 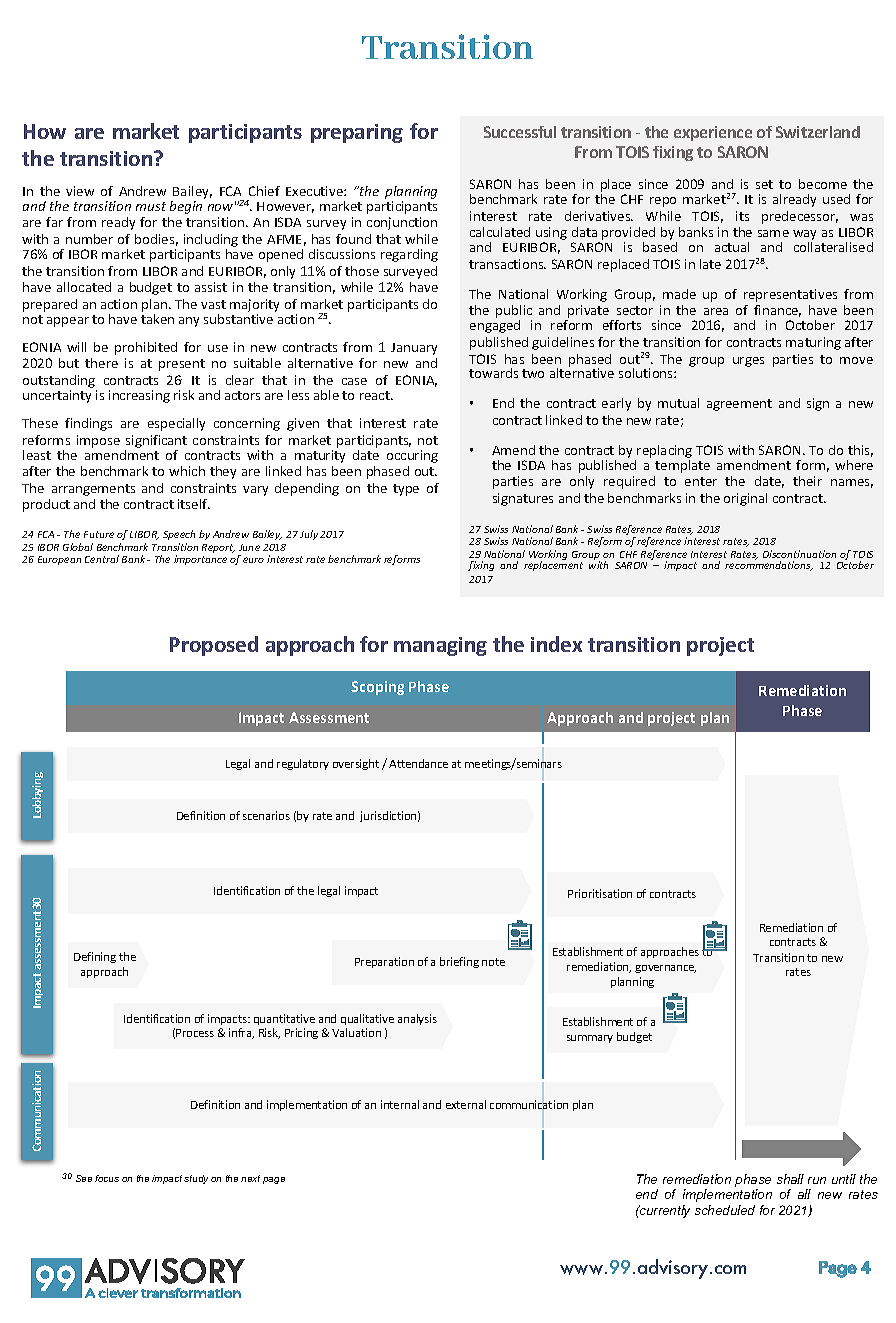 I want to click on type, so click(x=406, y=490).
